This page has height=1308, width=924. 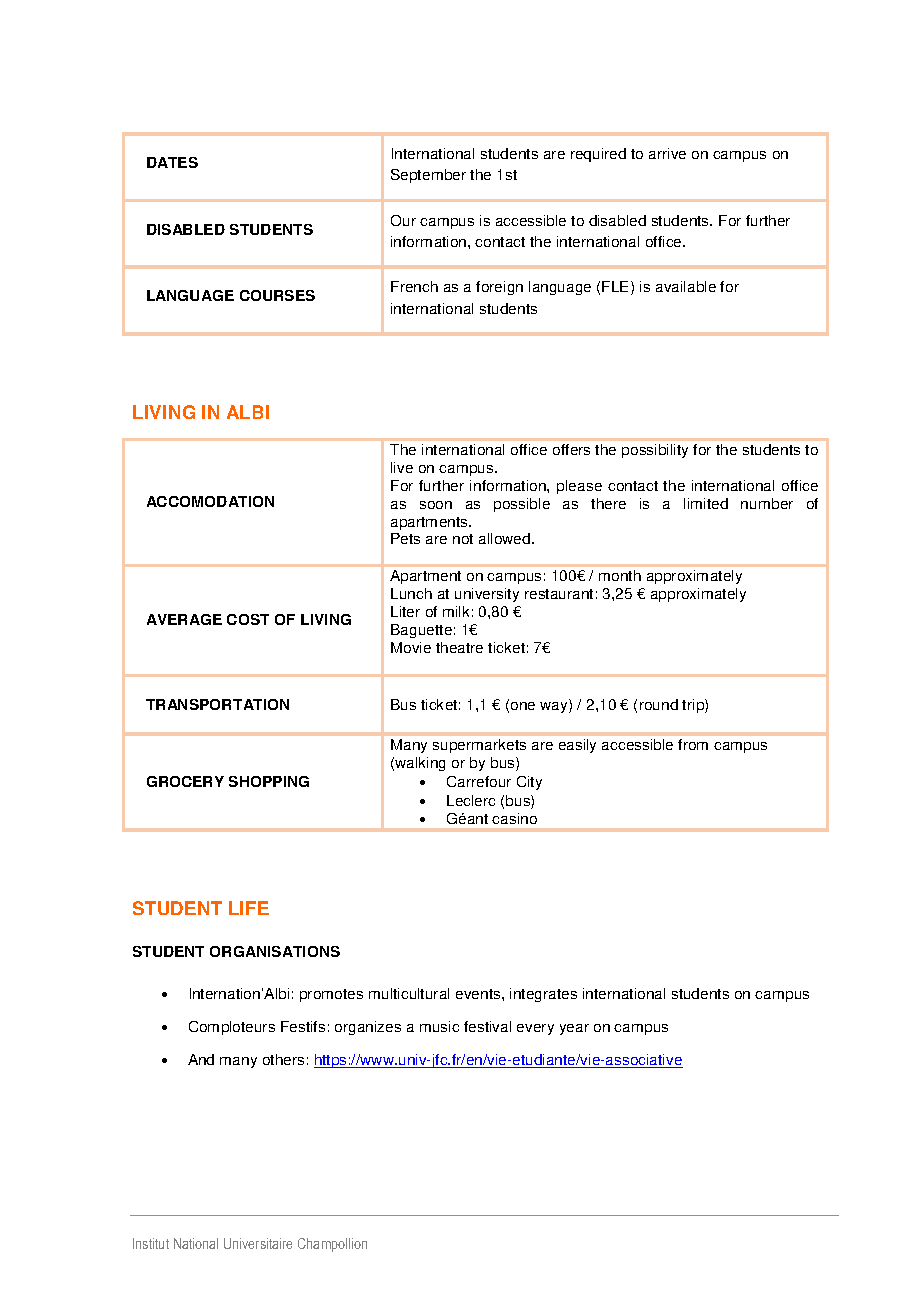 What do you see at coordinates (210, 501) in the page?
I see `ACCOMODATION` at bounding box center [210, 501].
